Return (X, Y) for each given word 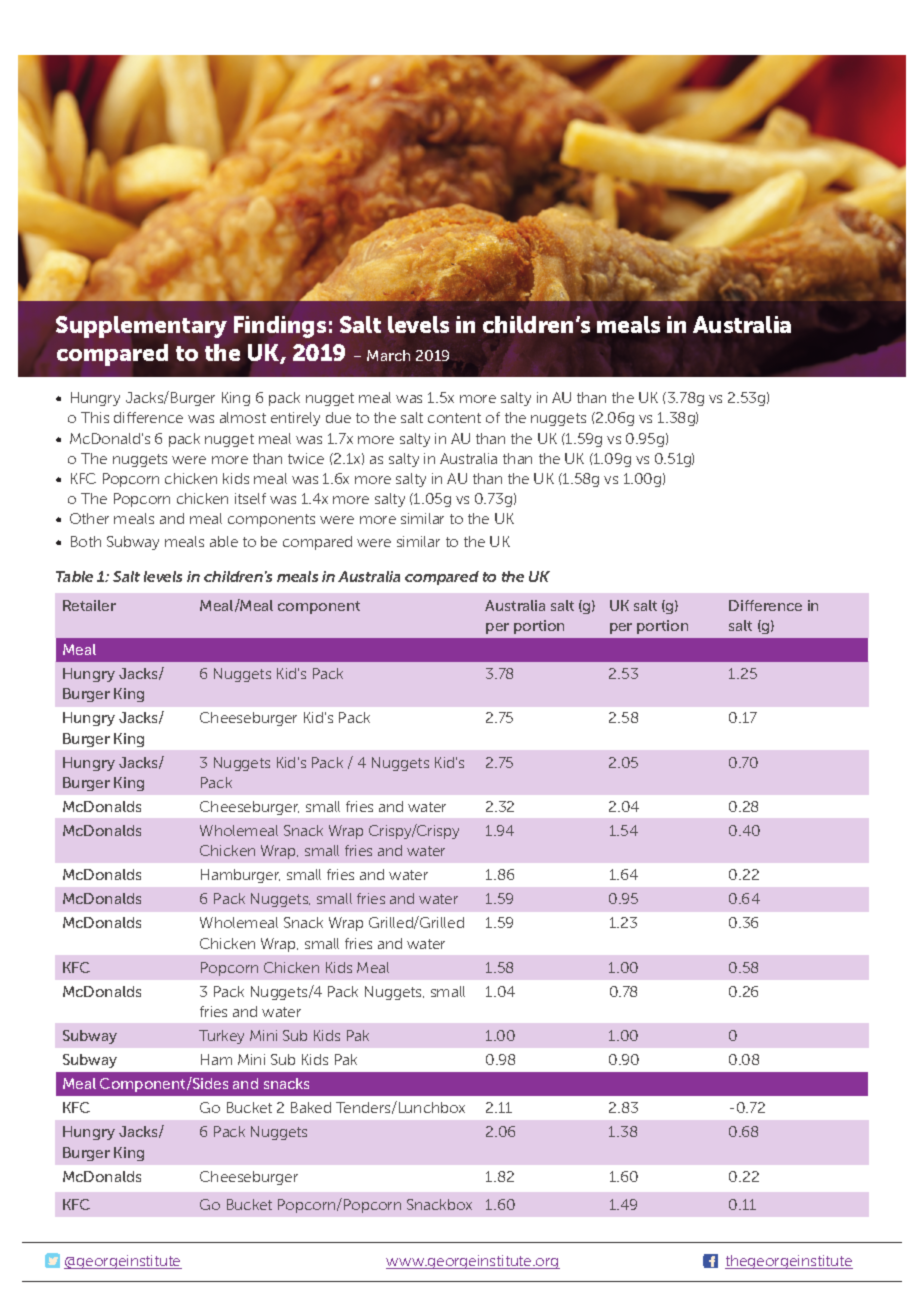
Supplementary (141, 327)
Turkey (221, 1037)
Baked (311, 1107)
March (388, 355)
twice (306, 458)
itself (250, 498)
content (454, 418)
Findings (280, 327)
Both (86, 541)
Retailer (89, 605)
